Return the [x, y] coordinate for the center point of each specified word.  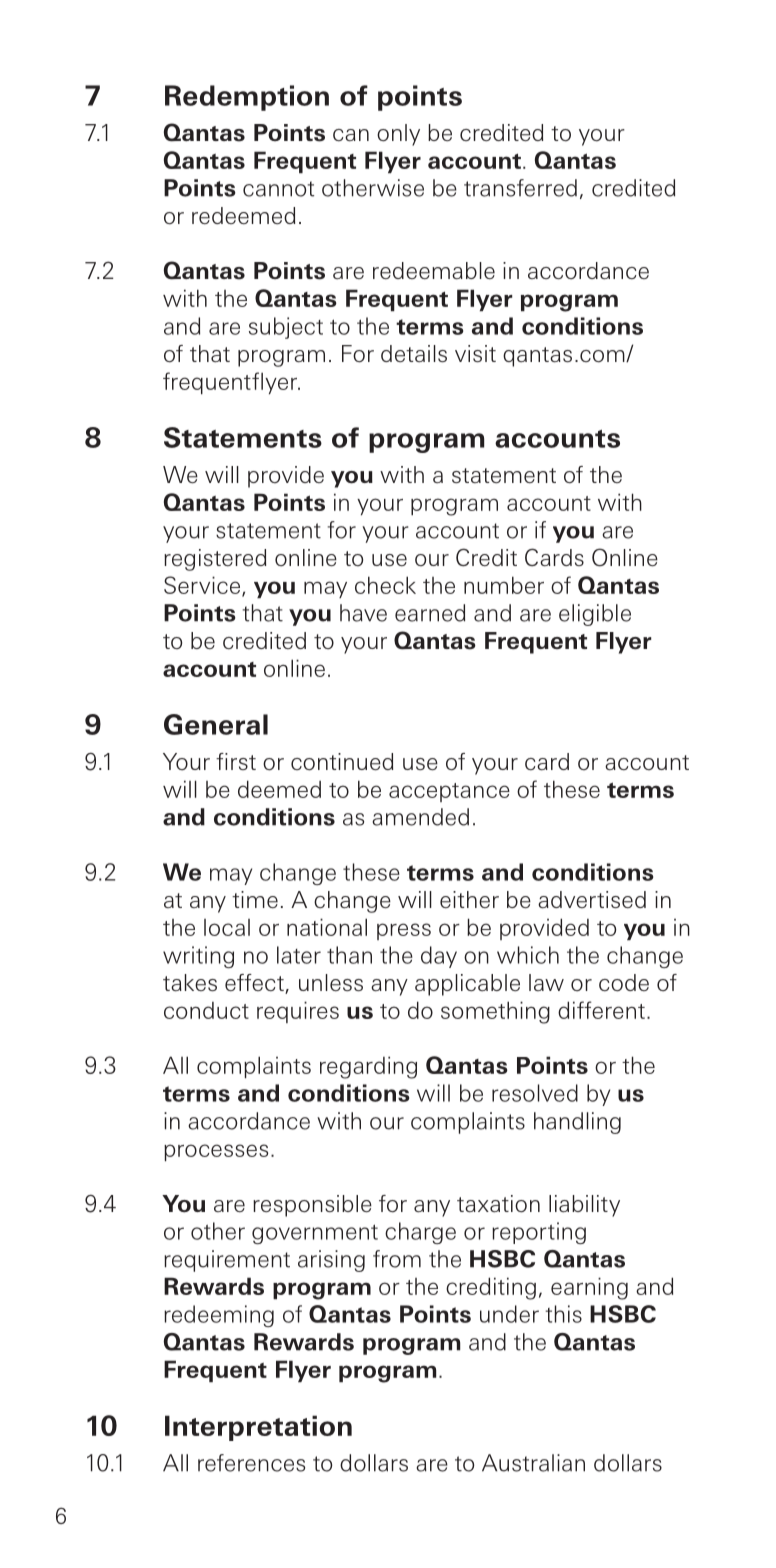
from [397, 1259]
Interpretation [258, 1428]
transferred [520, 188]
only [398, 135]
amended [420, 817]
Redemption [247, 98]
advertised [592, 900]
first [236, 761]
